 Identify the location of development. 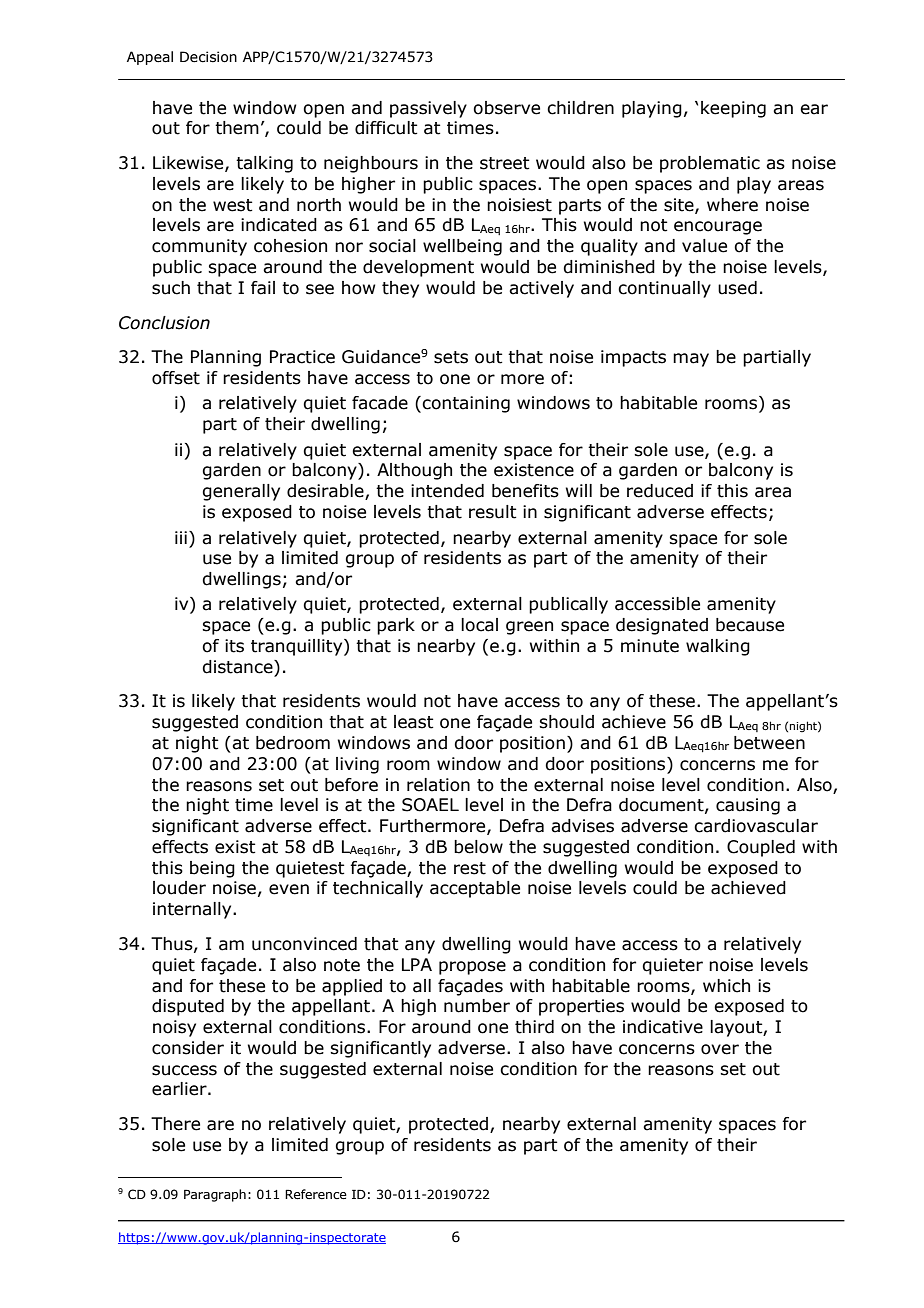
(418, 268).
